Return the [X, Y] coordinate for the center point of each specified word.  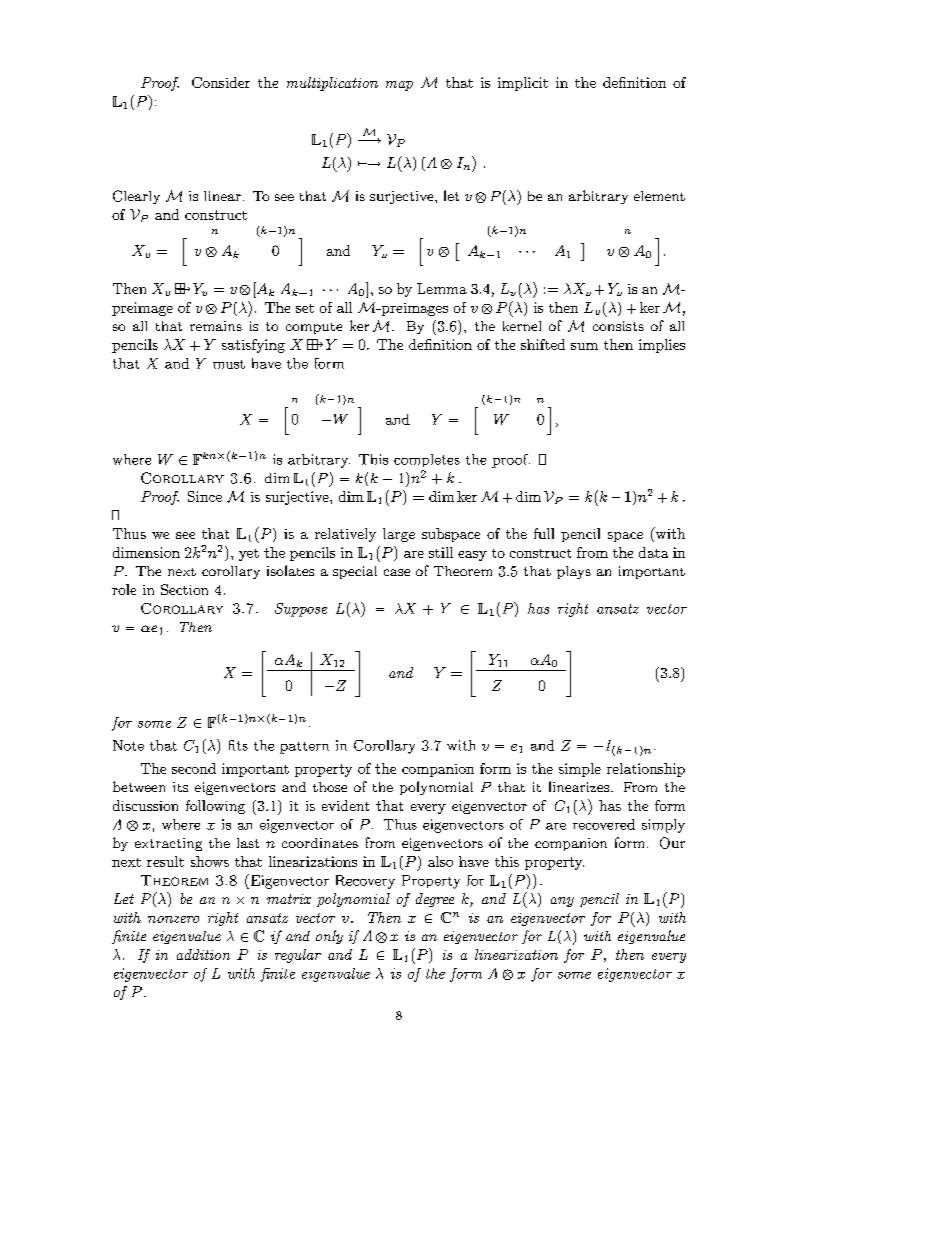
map [399, 86]
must [229, 364]
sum [584, 346]
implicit [523, 84]
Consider [221, 82]
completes [427, 460]
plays [574, 572]
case [397, 572]
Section [184, 589]
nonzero [173, 919]
